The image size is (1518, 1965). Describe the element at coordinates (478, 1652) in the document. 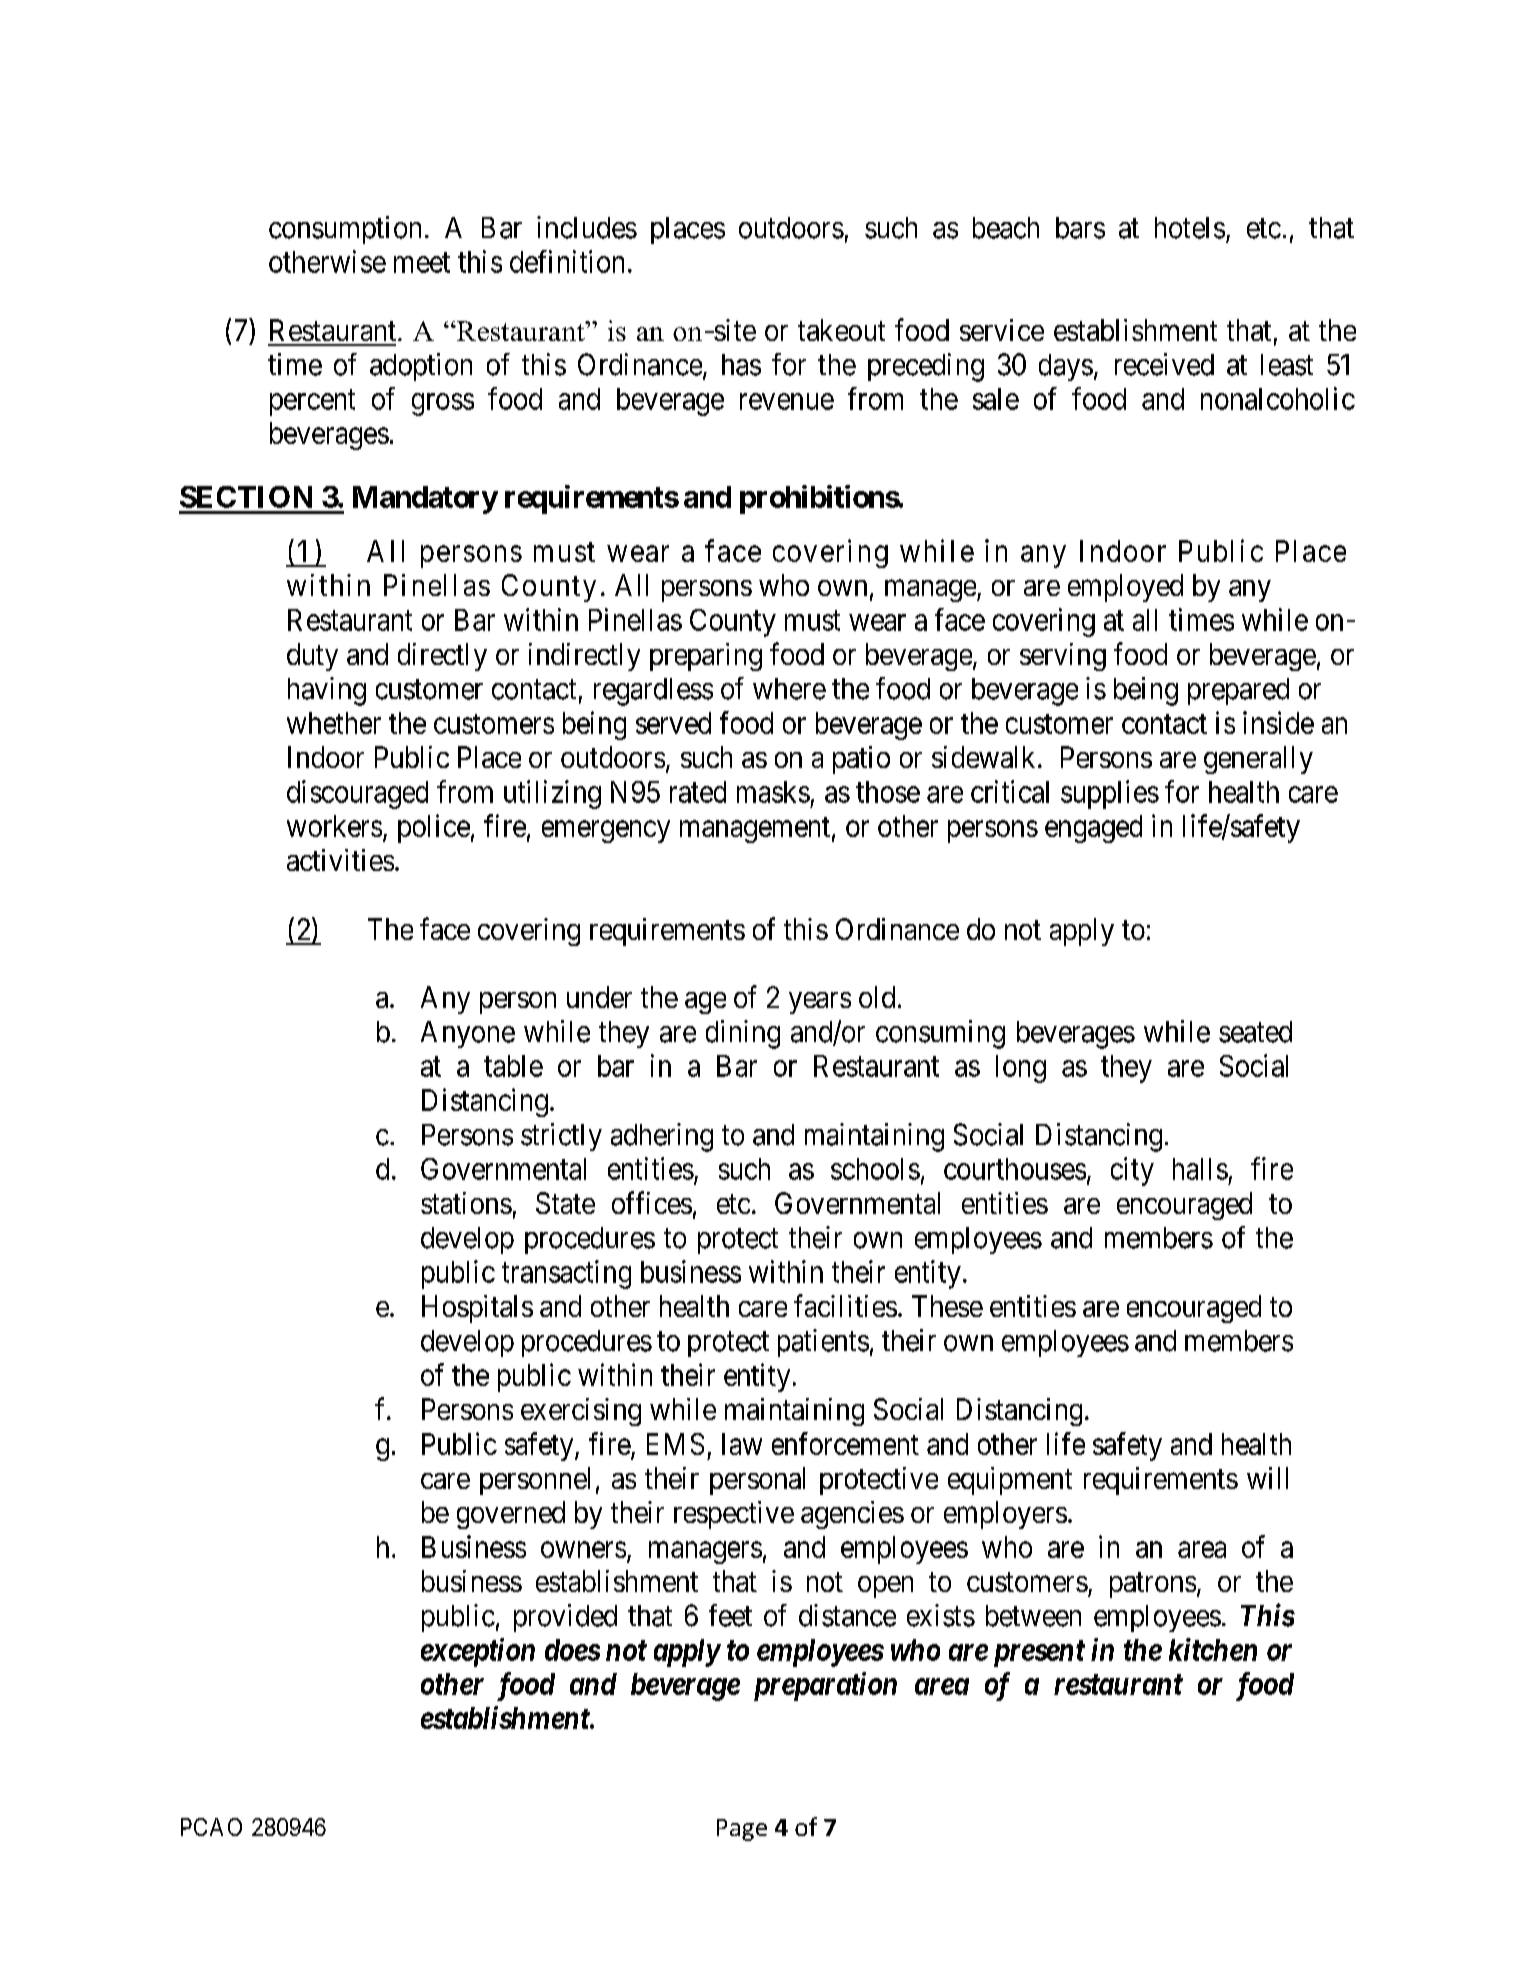

I see `exception` at that location.
